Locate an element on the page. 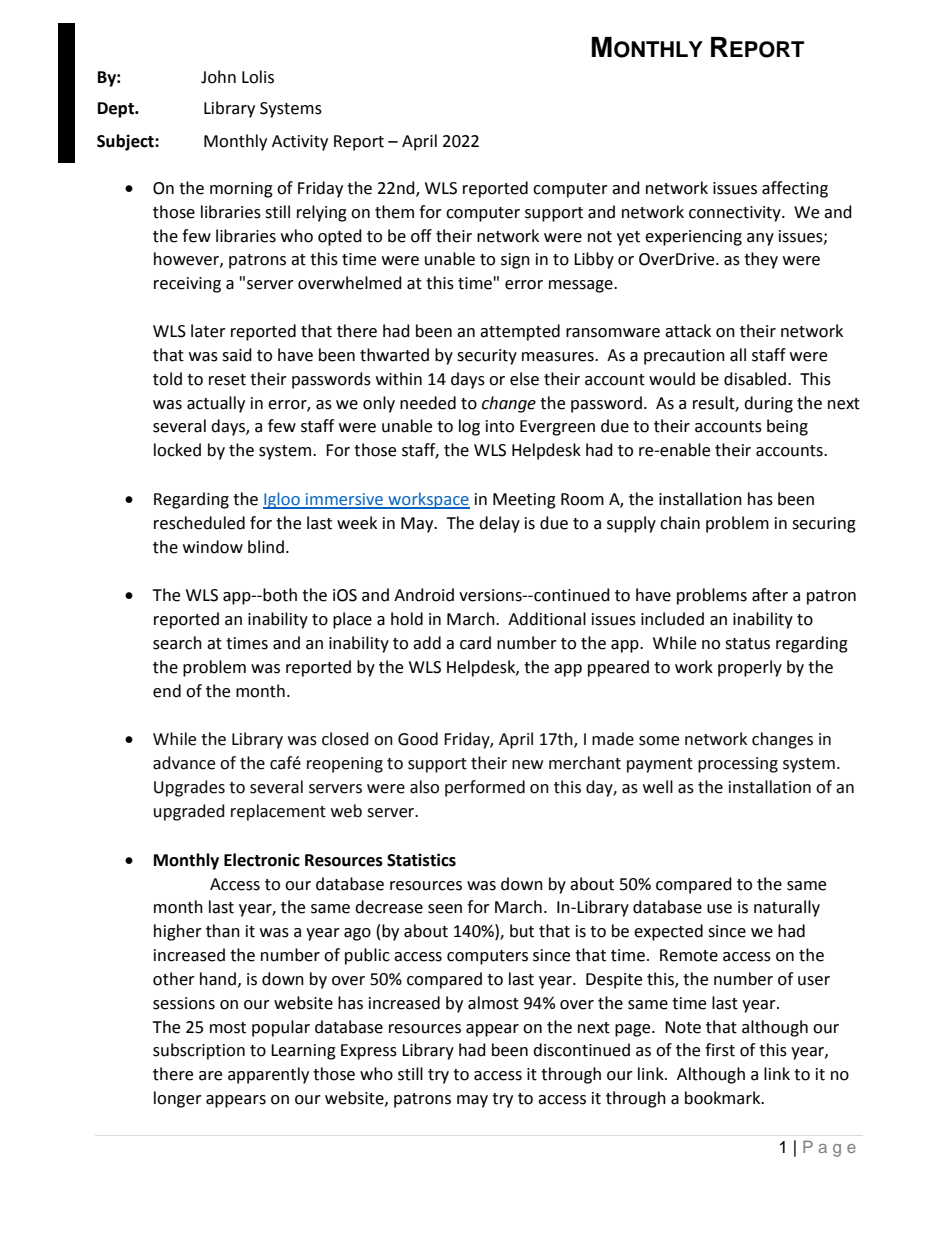 The width and height of the page is (952, 1233). them is located at coordinates (394, 212).
